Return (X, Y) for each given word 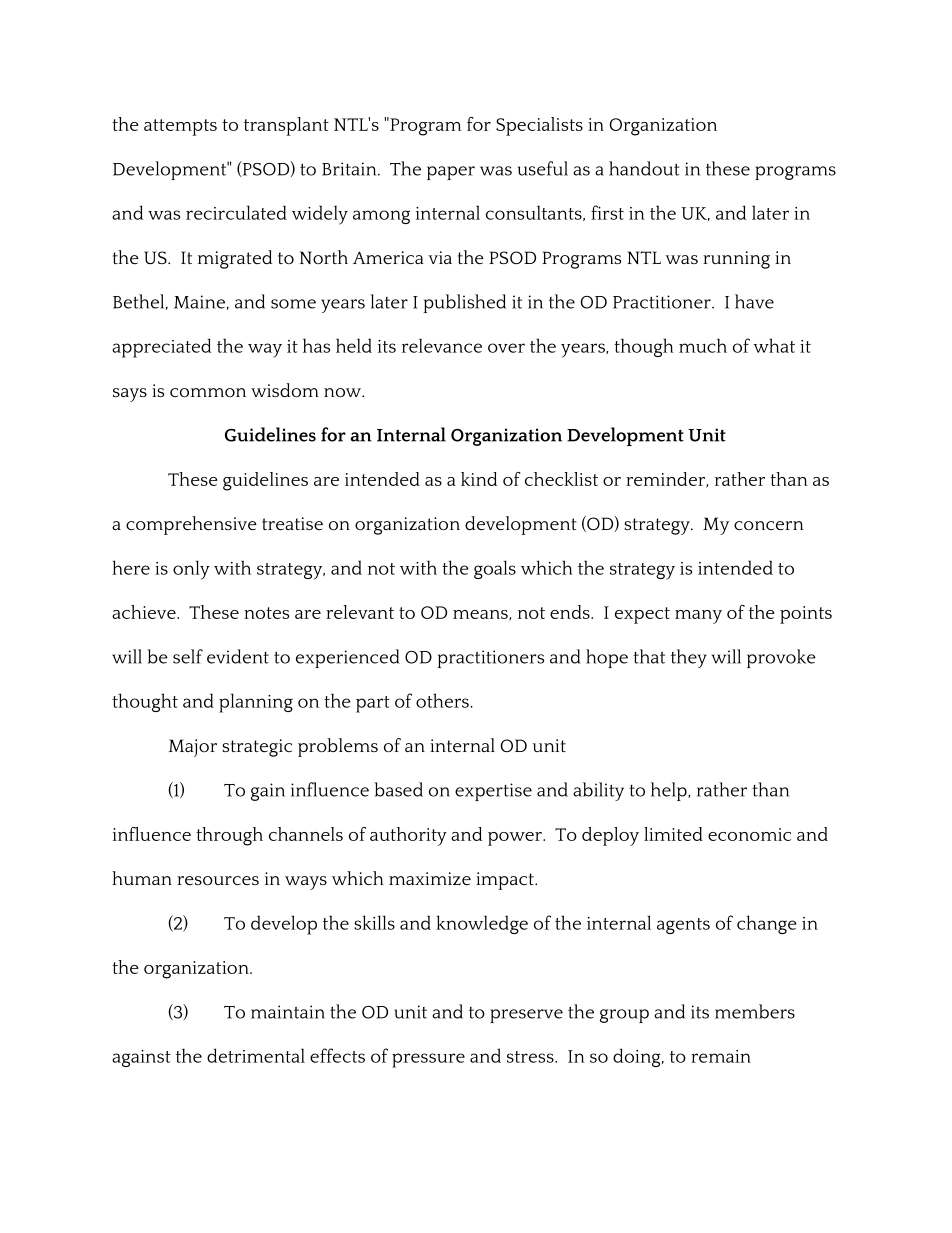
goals (495, 569)
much (703, 345)
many (698, 617)
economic (749, 834)
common (208, 392)
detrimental (256, 1055)
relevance (442, 345)
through (229, 836)
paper (451, 173)
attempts (180, 127)
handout (644, 168)
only (191, 570)
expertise (493, 792)
